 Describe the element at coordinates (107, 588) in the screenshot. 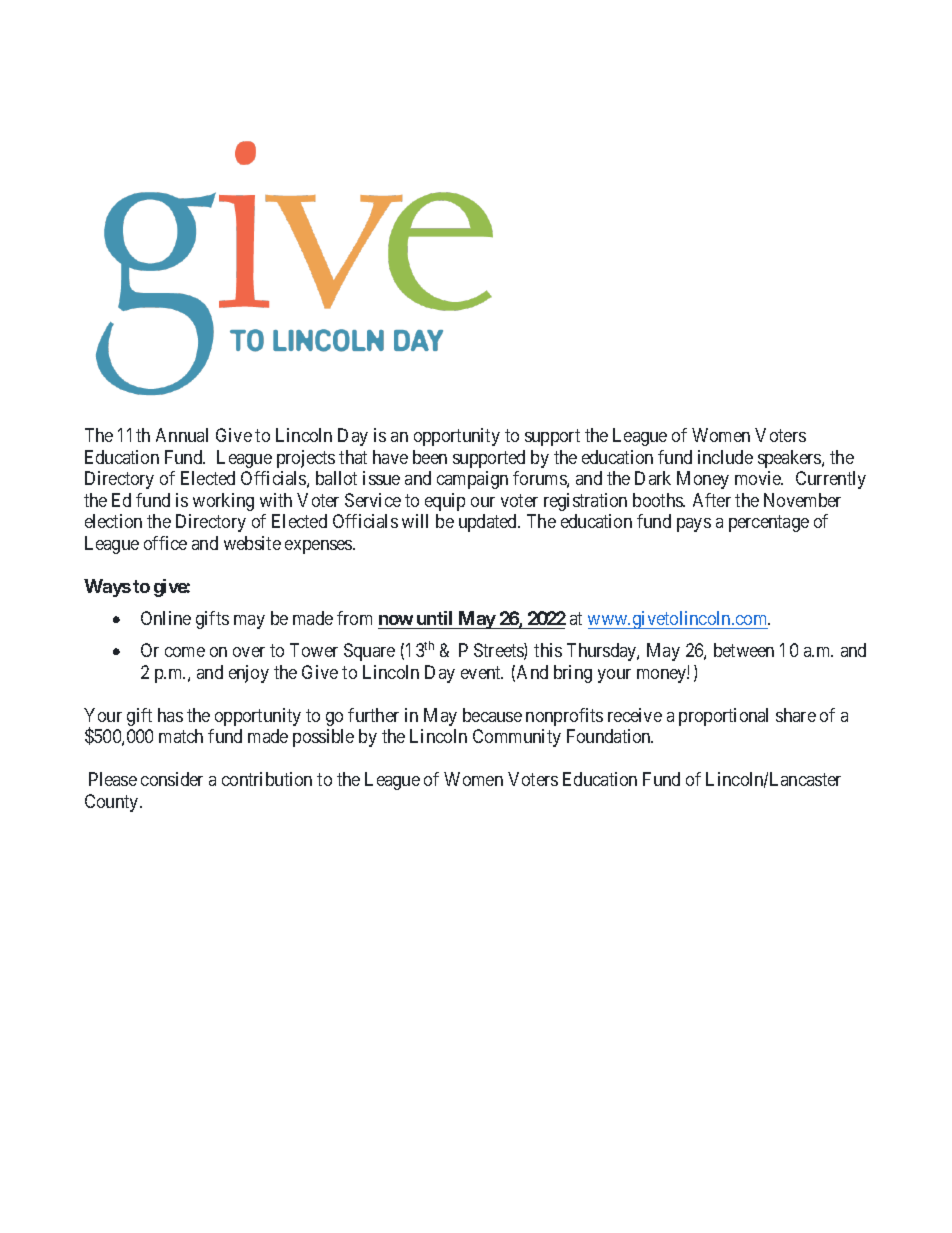

I see `Ways` at that location.
